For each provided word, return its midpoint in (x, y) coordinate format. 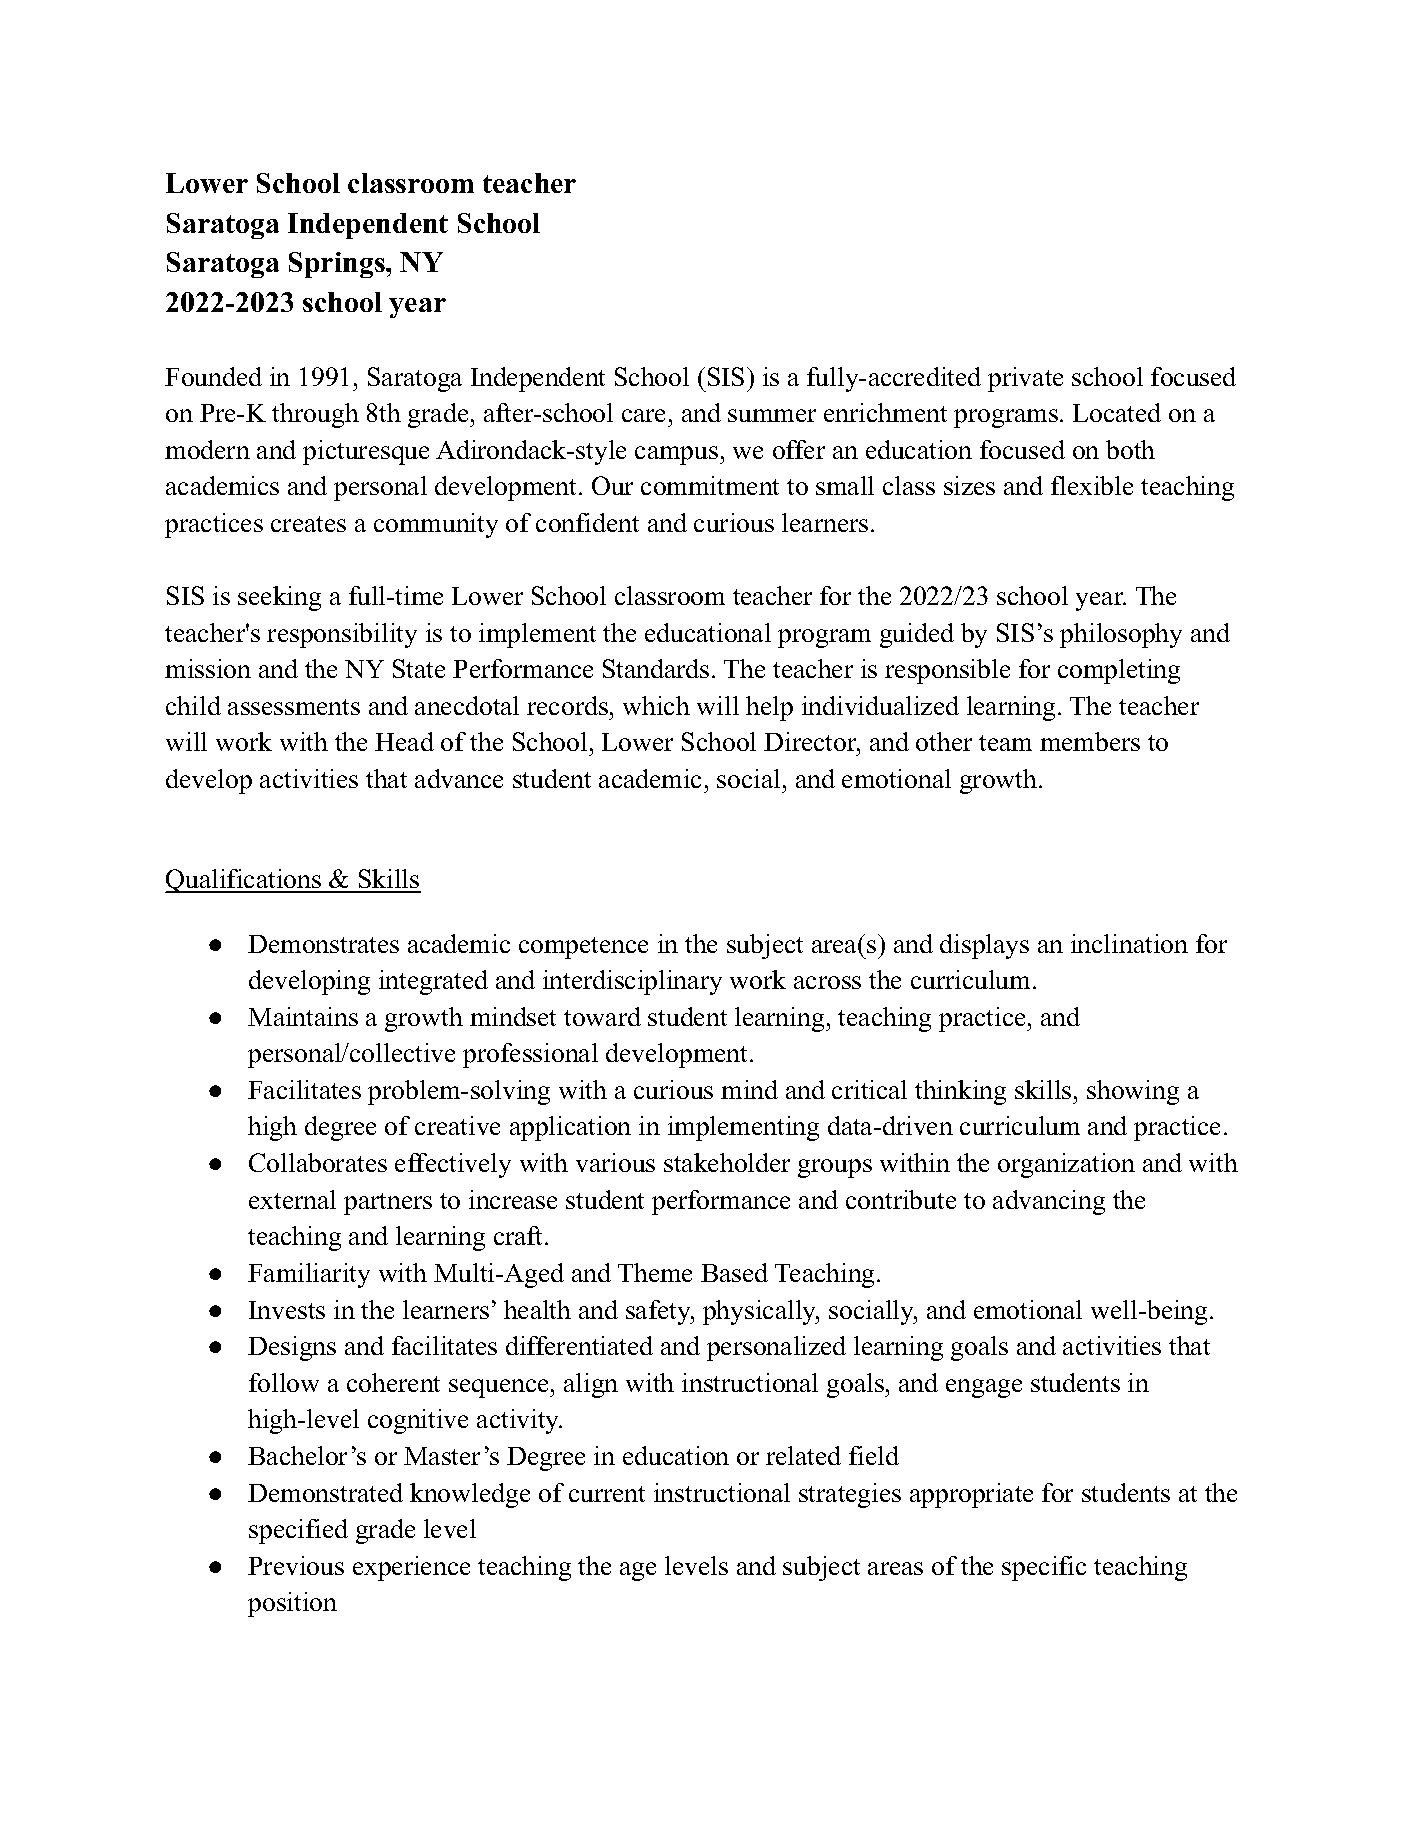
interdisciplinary (632, 982)
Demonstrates (323, 944)
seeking (279, 598)
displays (984, 946)
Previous (296, 1565)
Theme (655, 1272)
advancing (1049, 1202)
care (643, 415)
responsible (947, 671)
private (1025, 379)
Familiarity (309, 1275)
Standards (656, 668)
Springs (338, 265)
